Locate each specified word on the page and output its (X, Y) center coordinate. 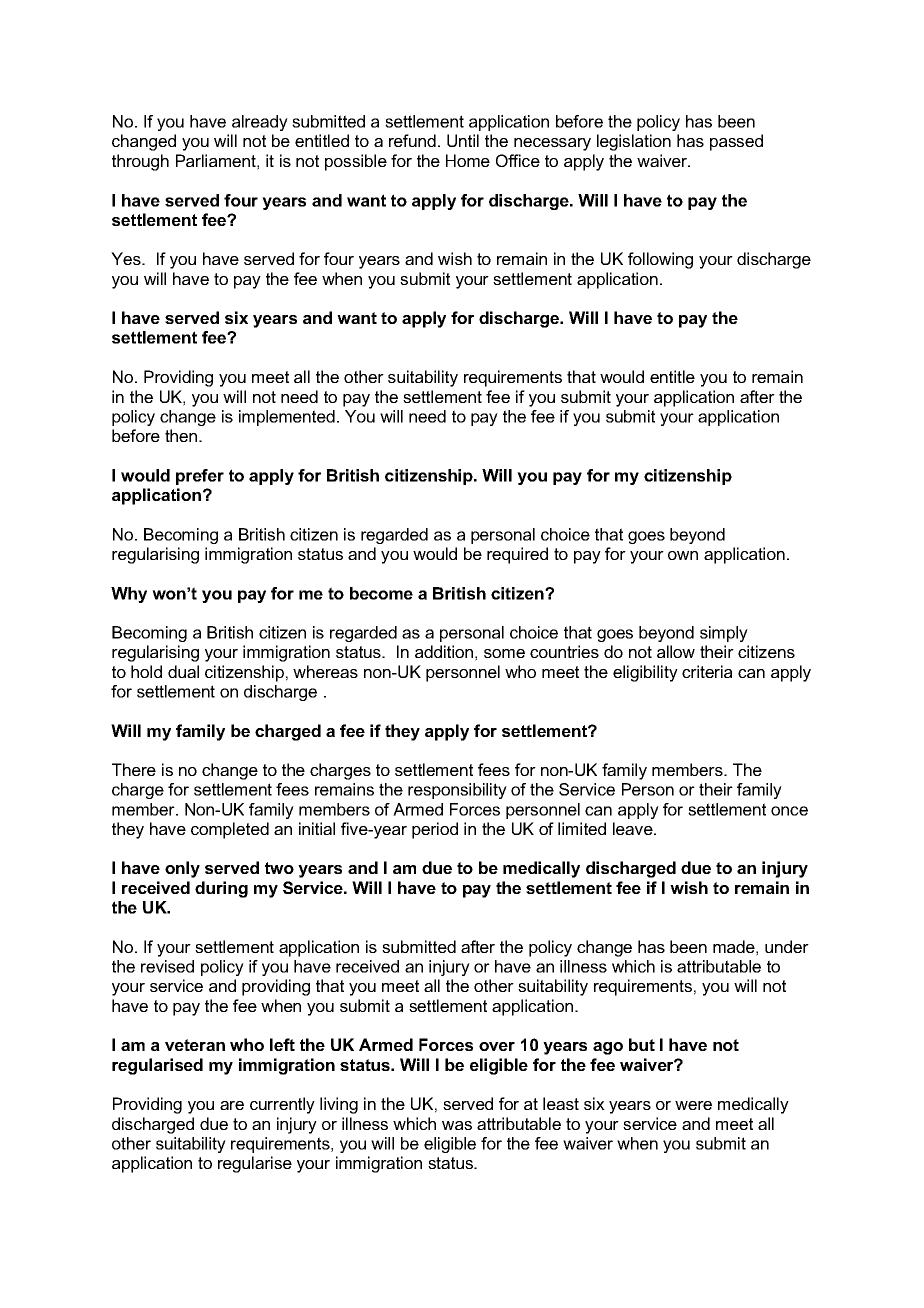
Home (468, 160)
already (260, 123)
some (504, 653)
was (457, 1125)
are (232, 1105)
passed (736, 142)
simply (724, 634)
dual (183, 671)
